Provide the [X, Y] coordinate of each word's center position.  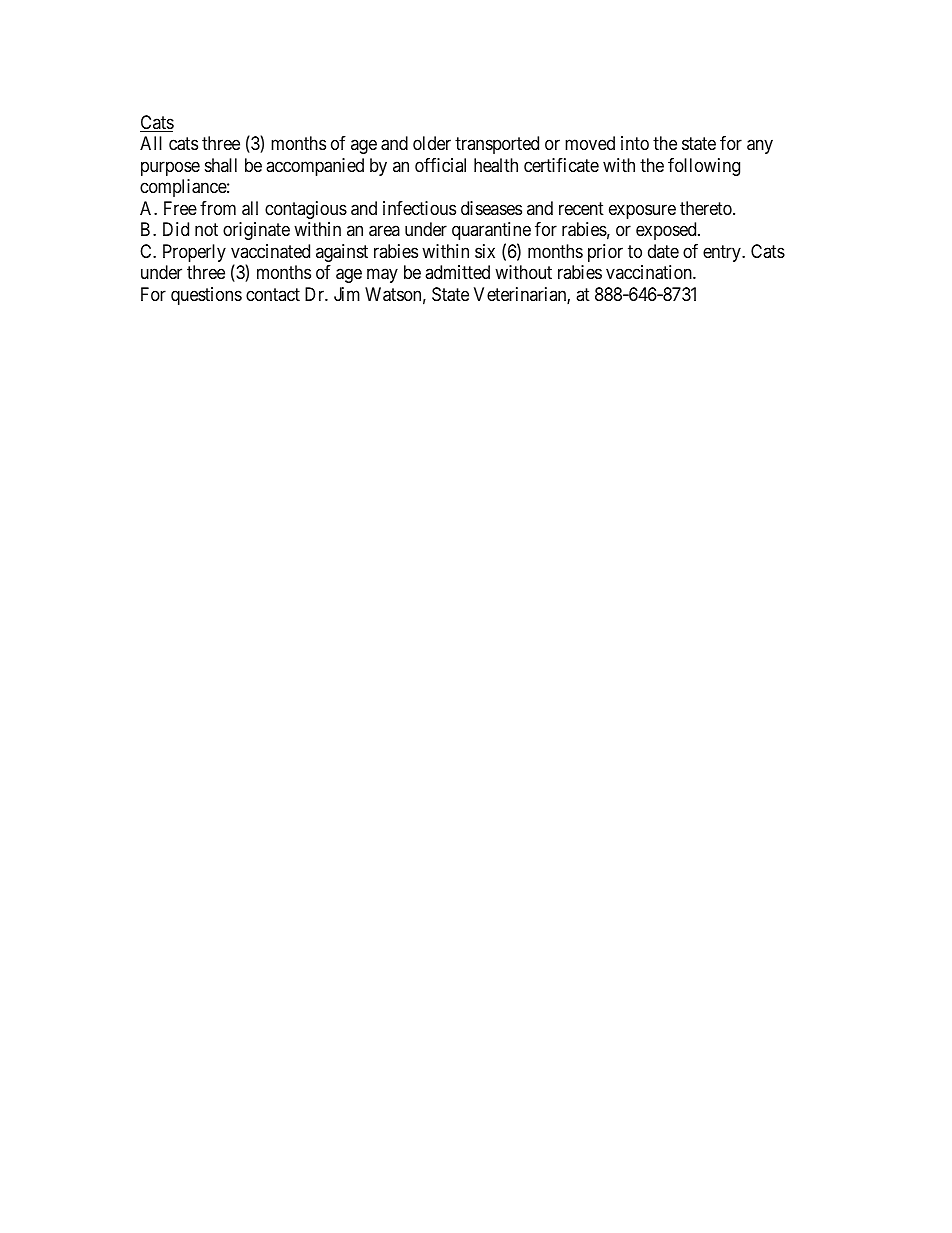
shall [221, 165]
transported [497, 145]
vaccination [650, 272]
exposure [642, 211]
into [635, 143]
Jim [347, 294]
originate [256, 231]
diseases [491, 208]
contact [273, 294]
